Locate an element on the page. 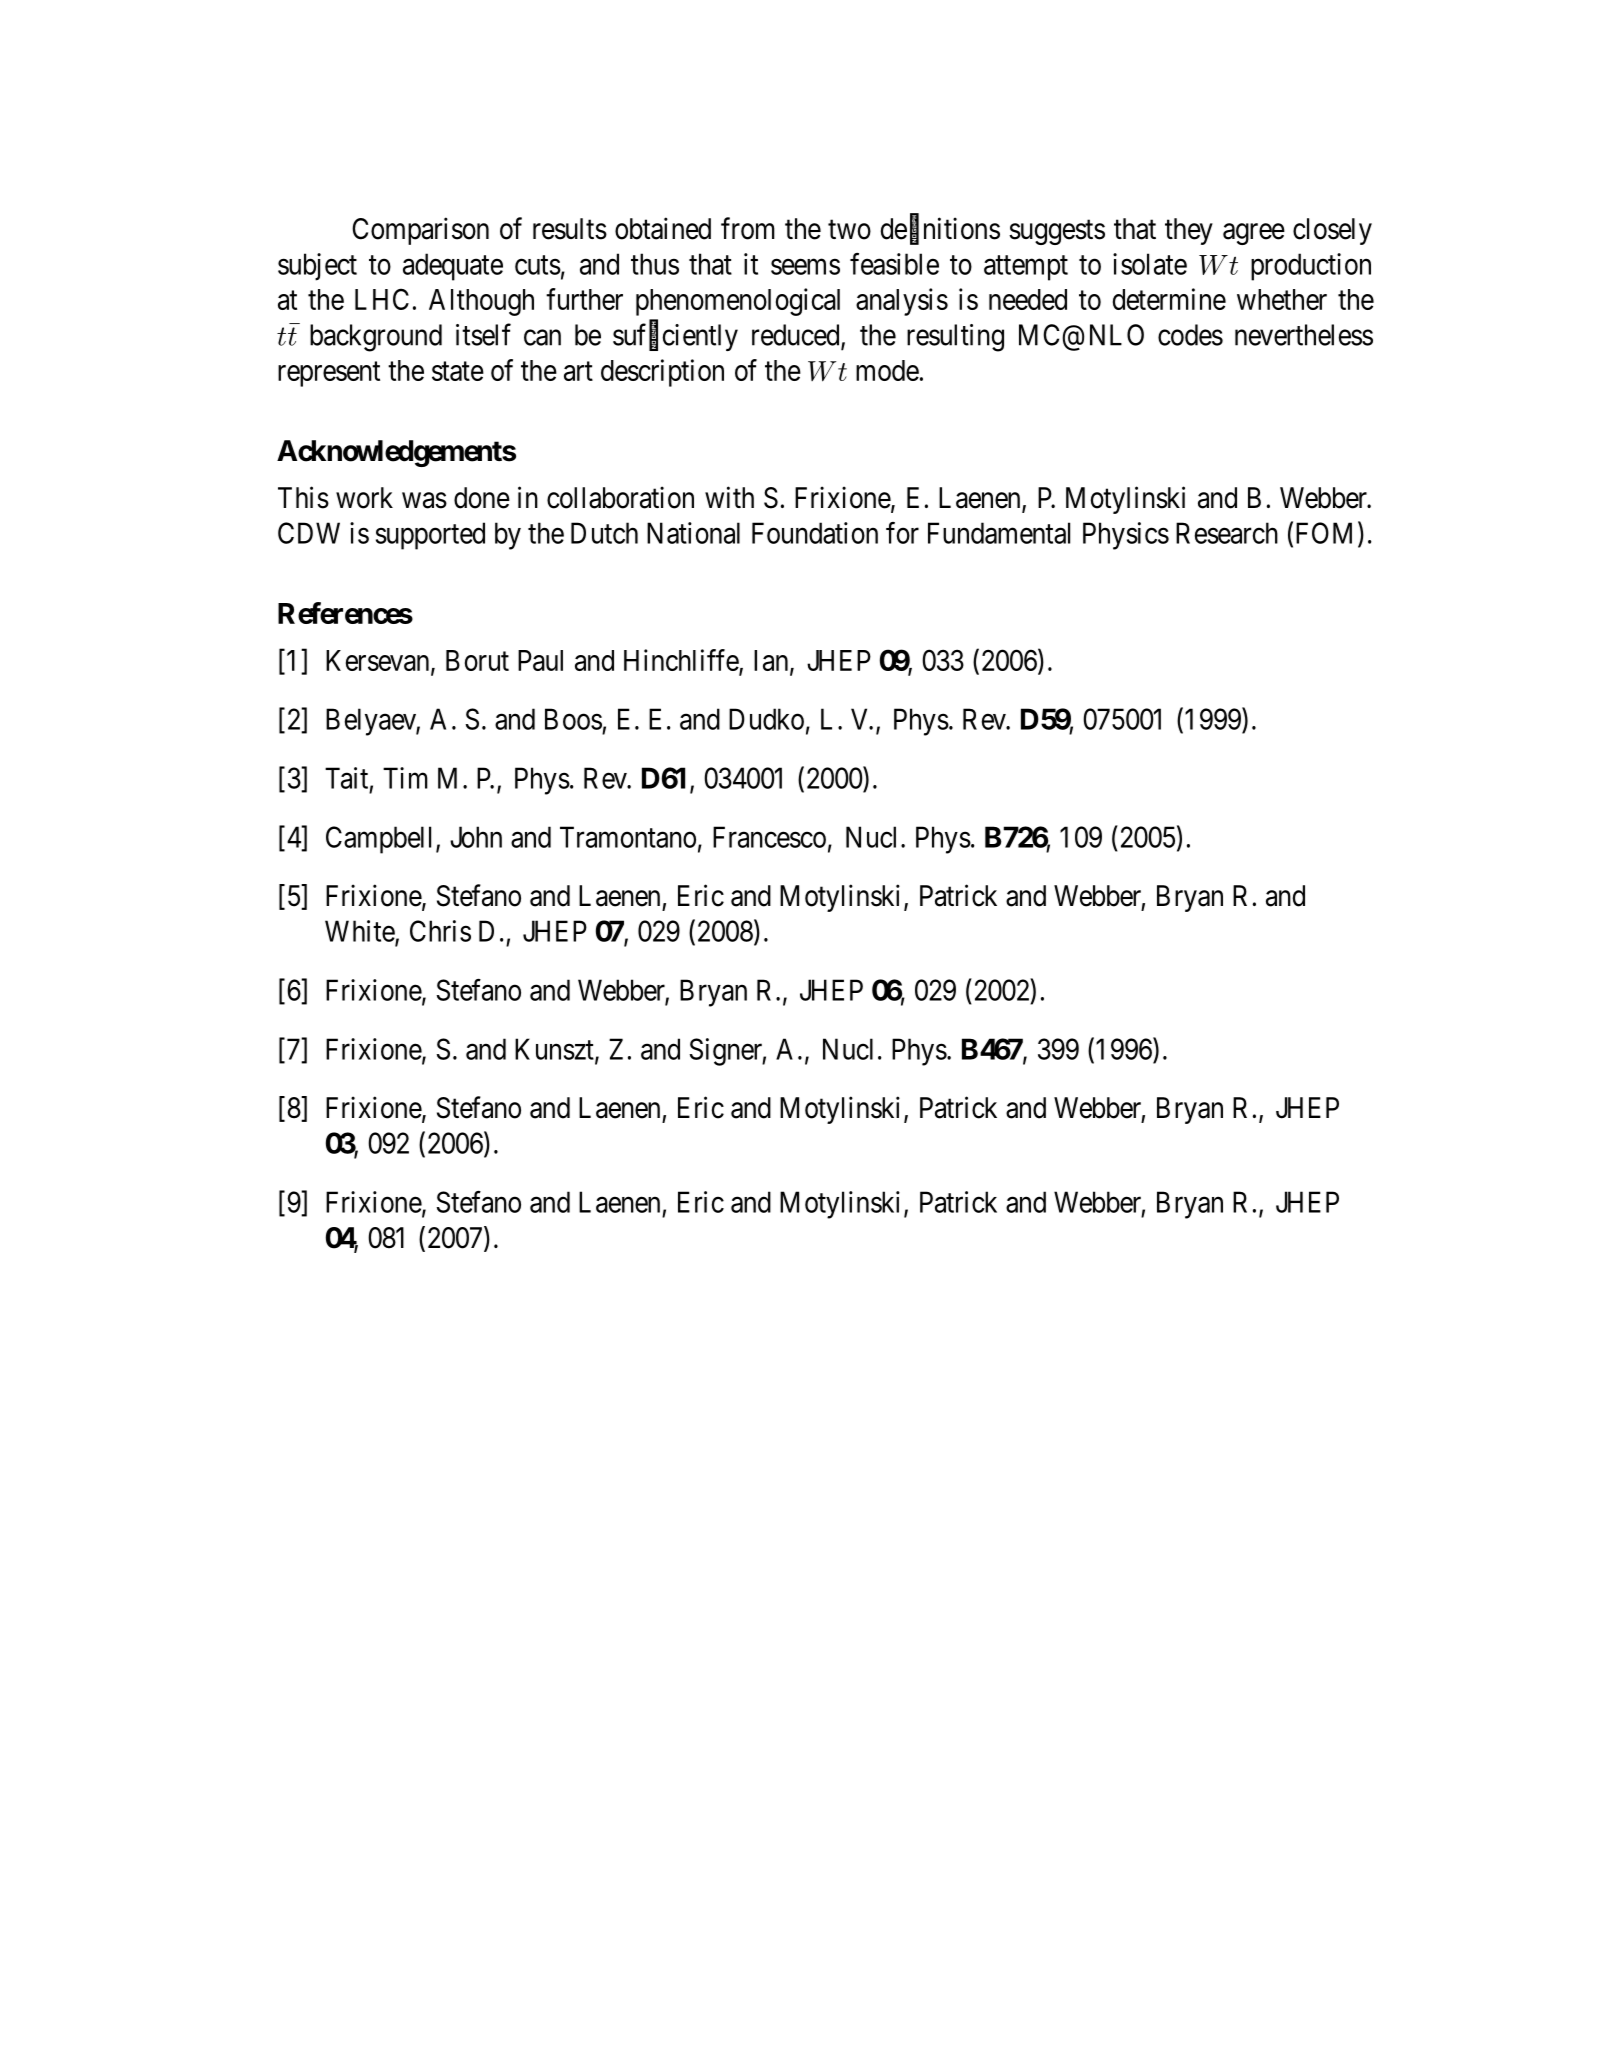  Foundation is located at coordinates (815, 533).
